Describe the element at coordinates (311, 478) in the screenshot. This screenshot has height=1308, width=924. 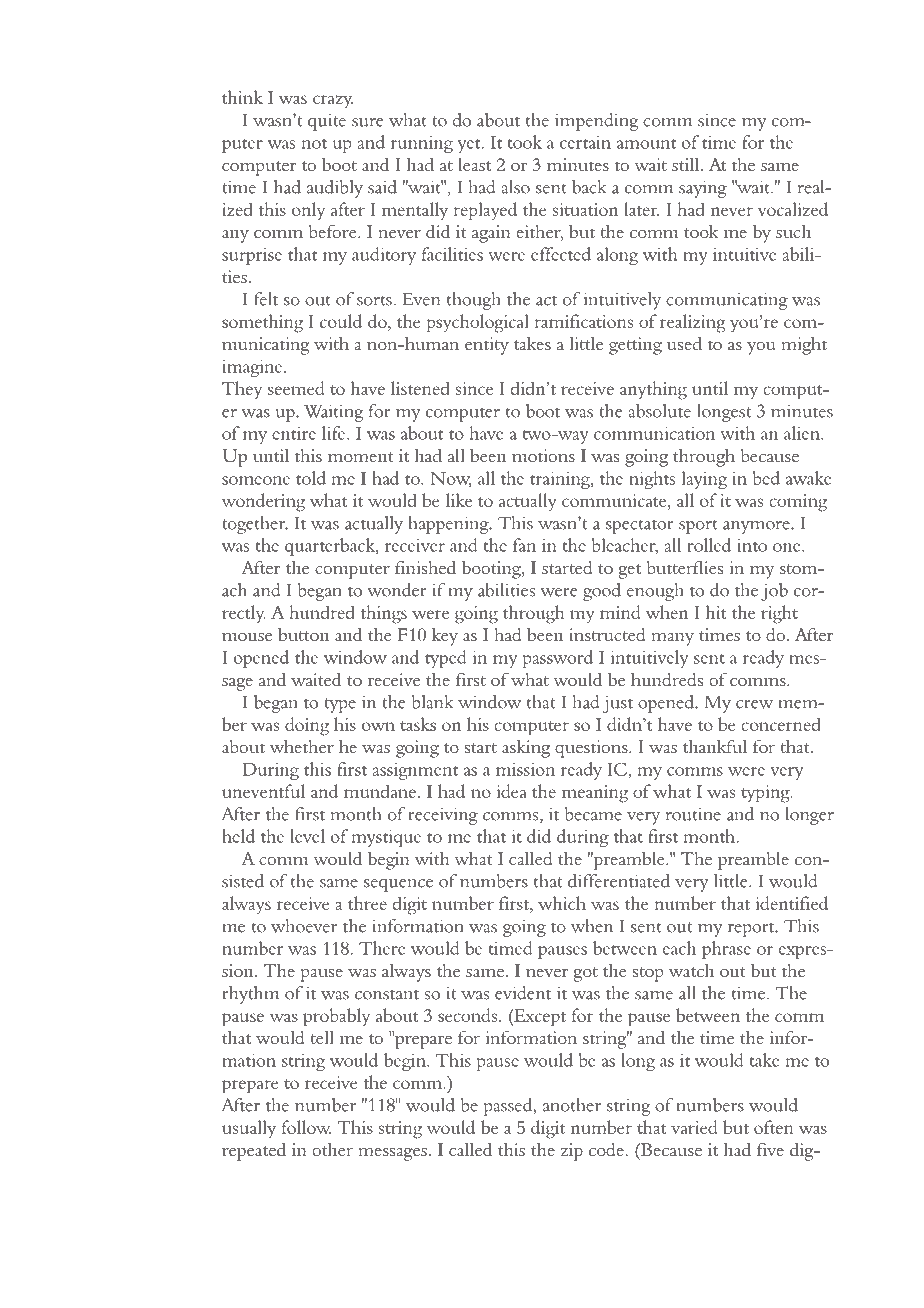
I see `told` at that location.
